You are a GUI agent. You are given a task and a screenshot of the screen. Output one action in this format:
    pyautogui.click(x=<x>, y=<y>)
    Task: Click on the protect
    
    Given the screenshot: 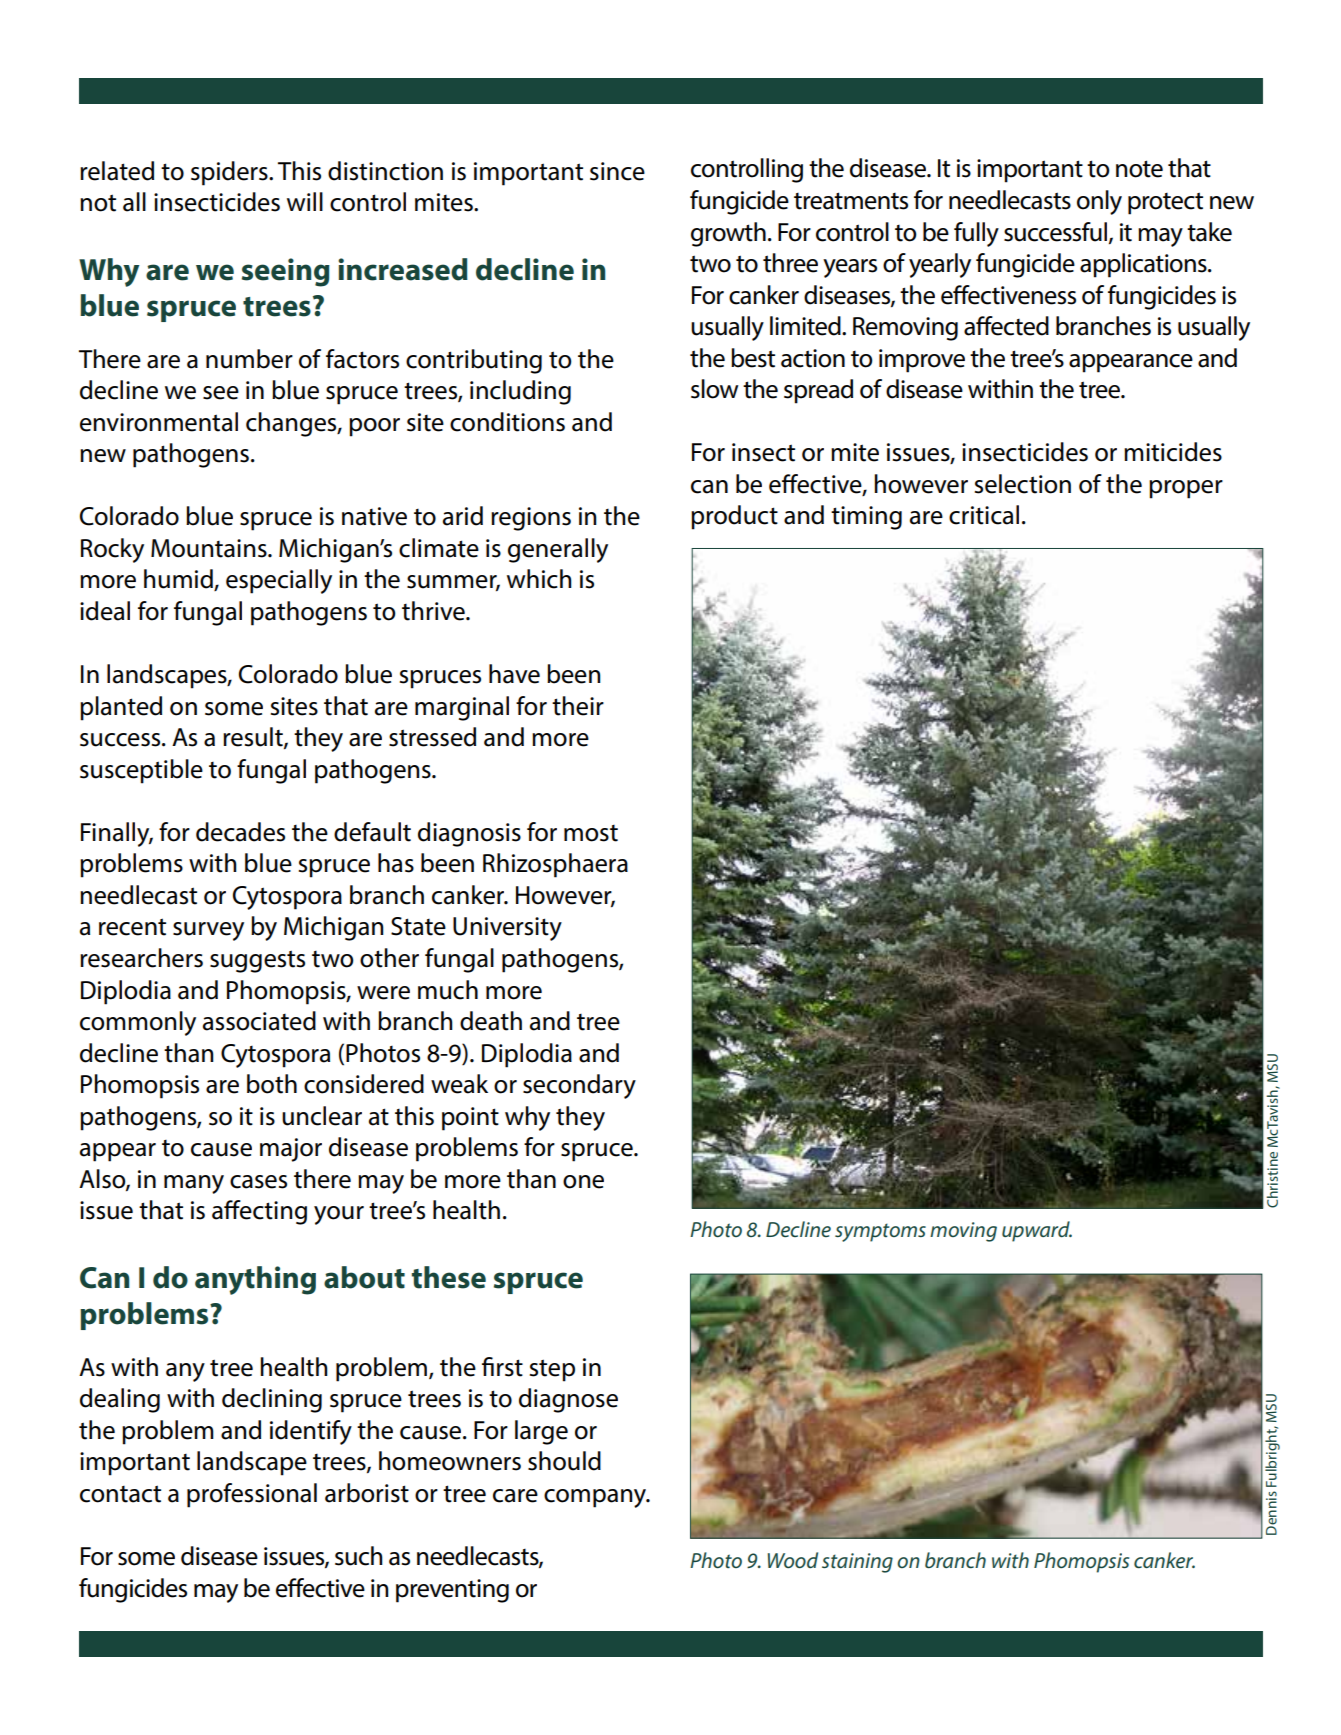 What is the action you would take?
    pyautogui.click(x=1165, y=203)
